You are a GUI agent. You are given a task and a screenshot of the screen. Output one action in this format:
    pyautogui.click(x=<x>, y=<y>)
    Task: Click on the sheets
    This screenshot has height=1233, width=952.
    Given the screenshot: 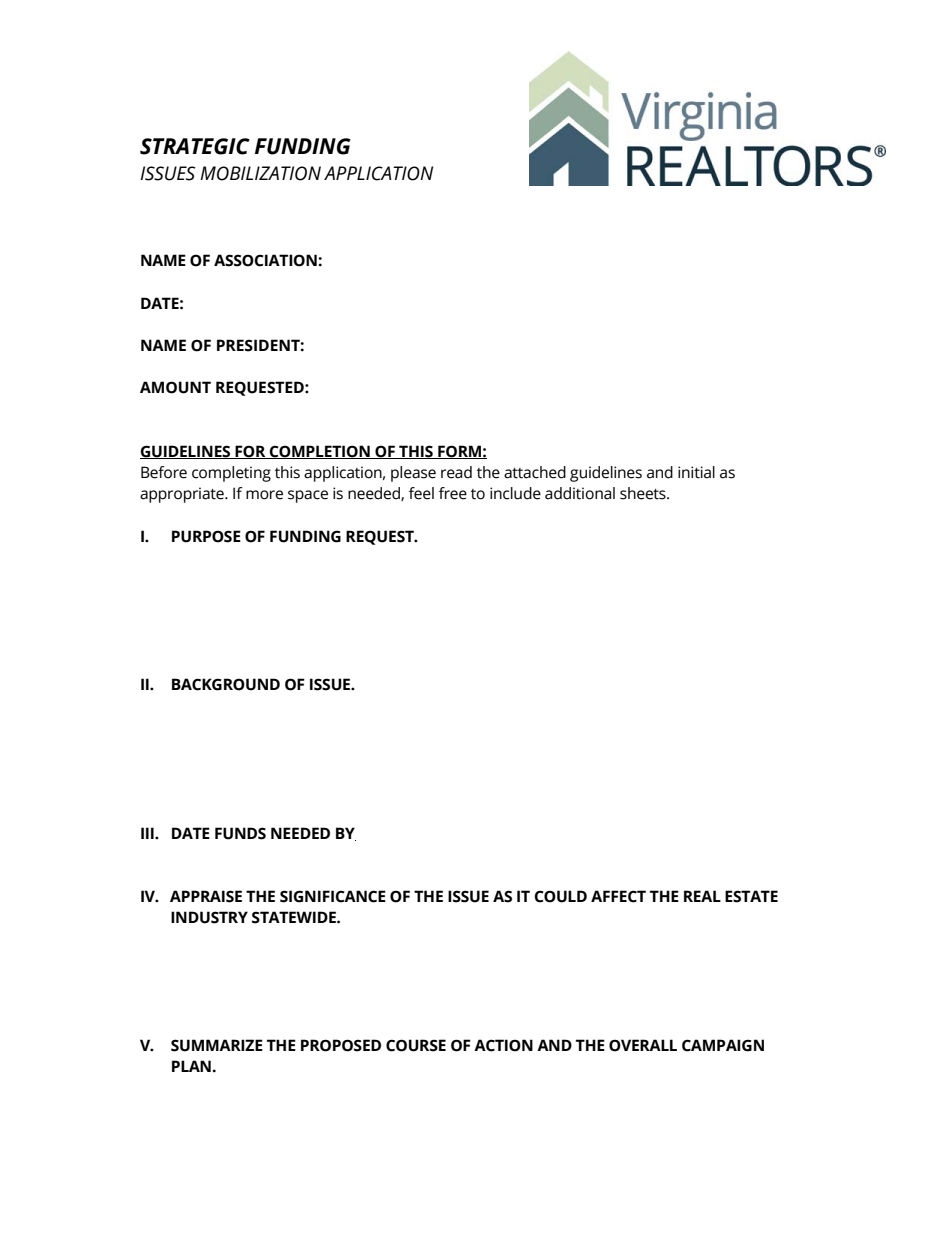 What is the action you would take?
    pyautogui.click(x=644, y=493)
